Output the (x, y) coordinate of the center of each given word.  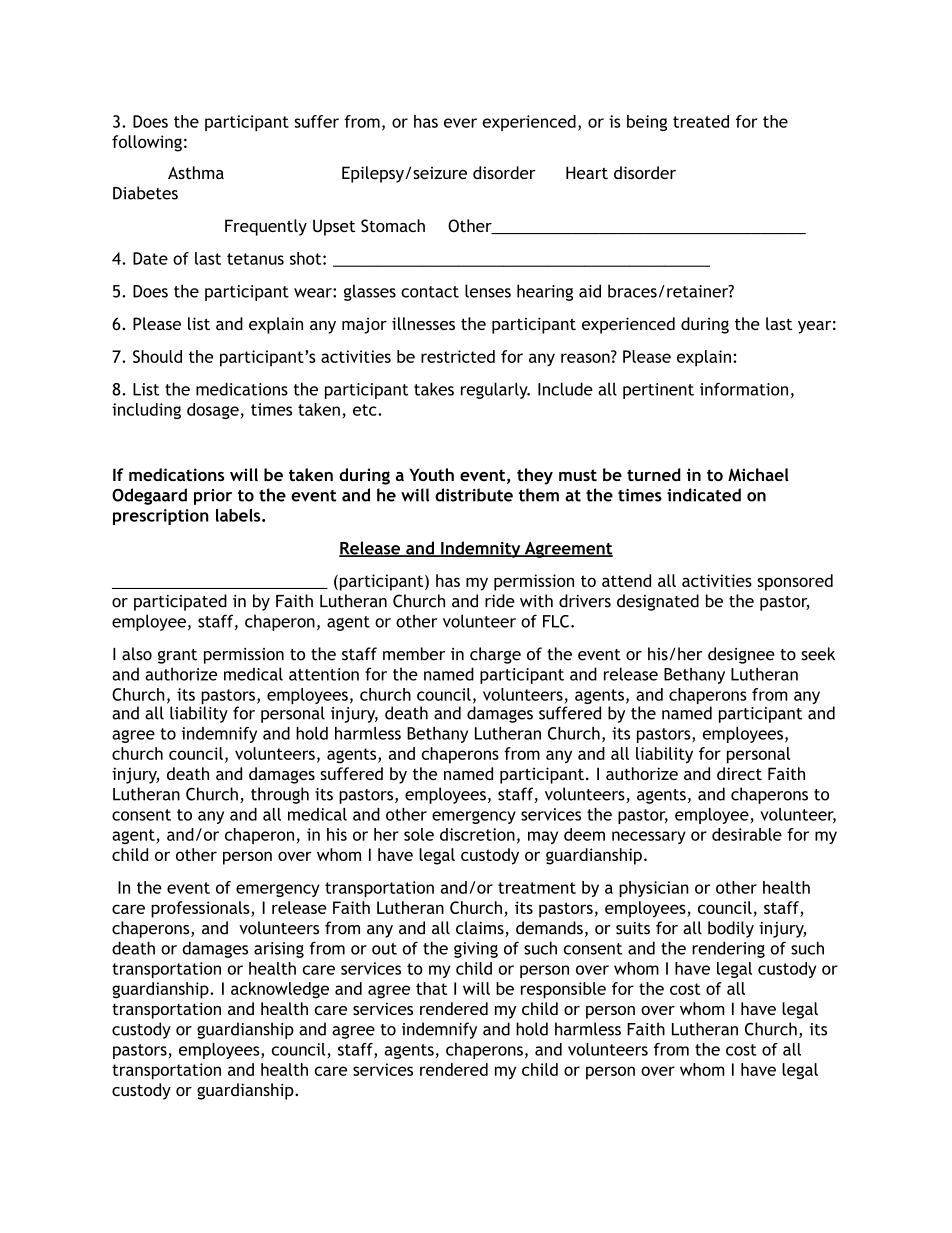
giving (476, 950)
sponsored (795, 582)
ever (460, 123)
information (744, 389)
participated (180, 602)
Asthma (196, 172)
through (280, 795)
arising (279, 950)
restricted (458, 356)
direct (739, 773)
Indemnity (481, 549)
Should (157, 356)
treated (701, 121)
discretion (477, 834)
